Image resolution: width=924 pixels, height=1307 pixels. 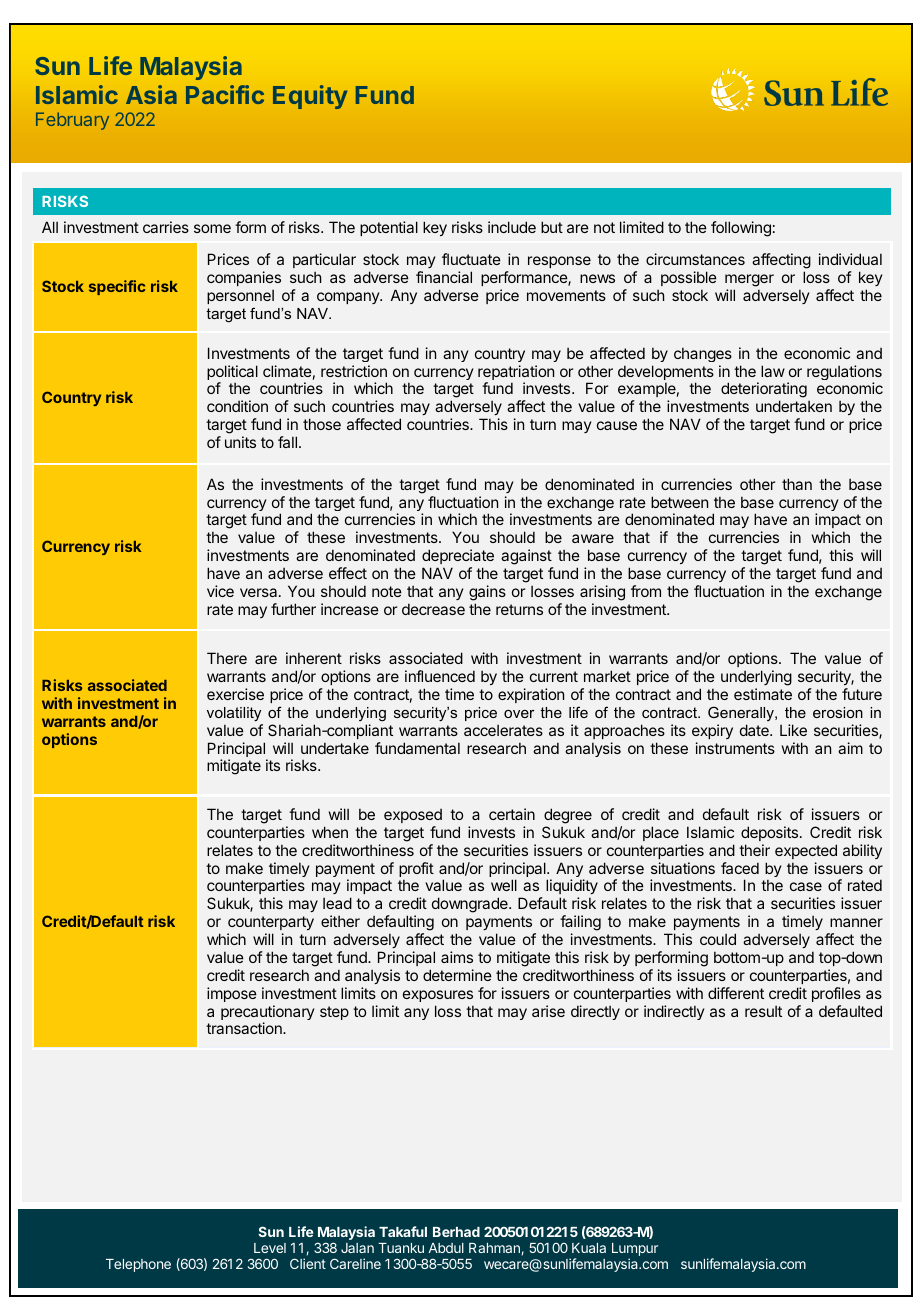 What do you see at coordinates (741, 229) in the screenshot?
I see `following` at bounding box center [741, 229].
